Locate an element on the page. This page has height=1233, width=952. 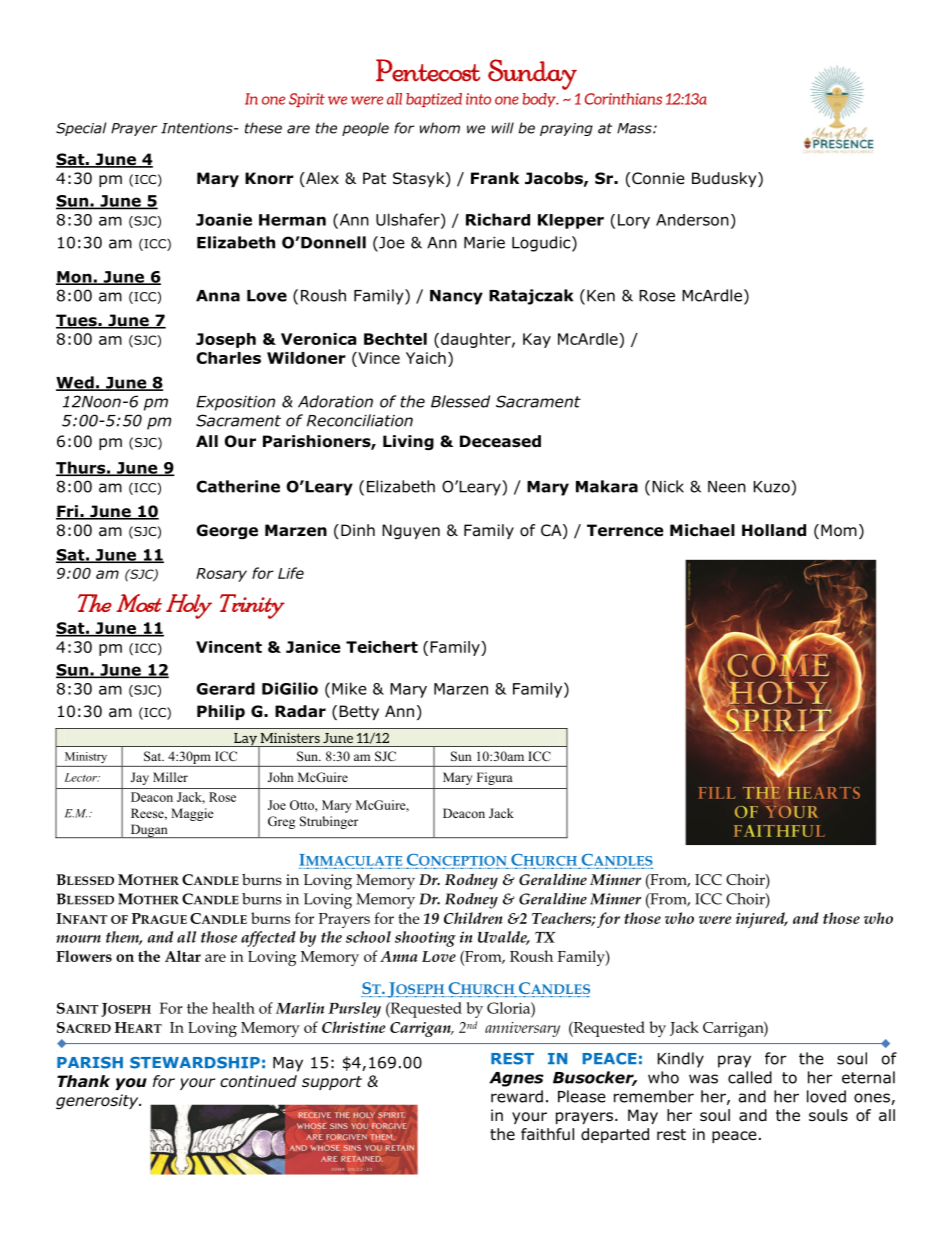
Deceased is located at coordinates (500, 441).
